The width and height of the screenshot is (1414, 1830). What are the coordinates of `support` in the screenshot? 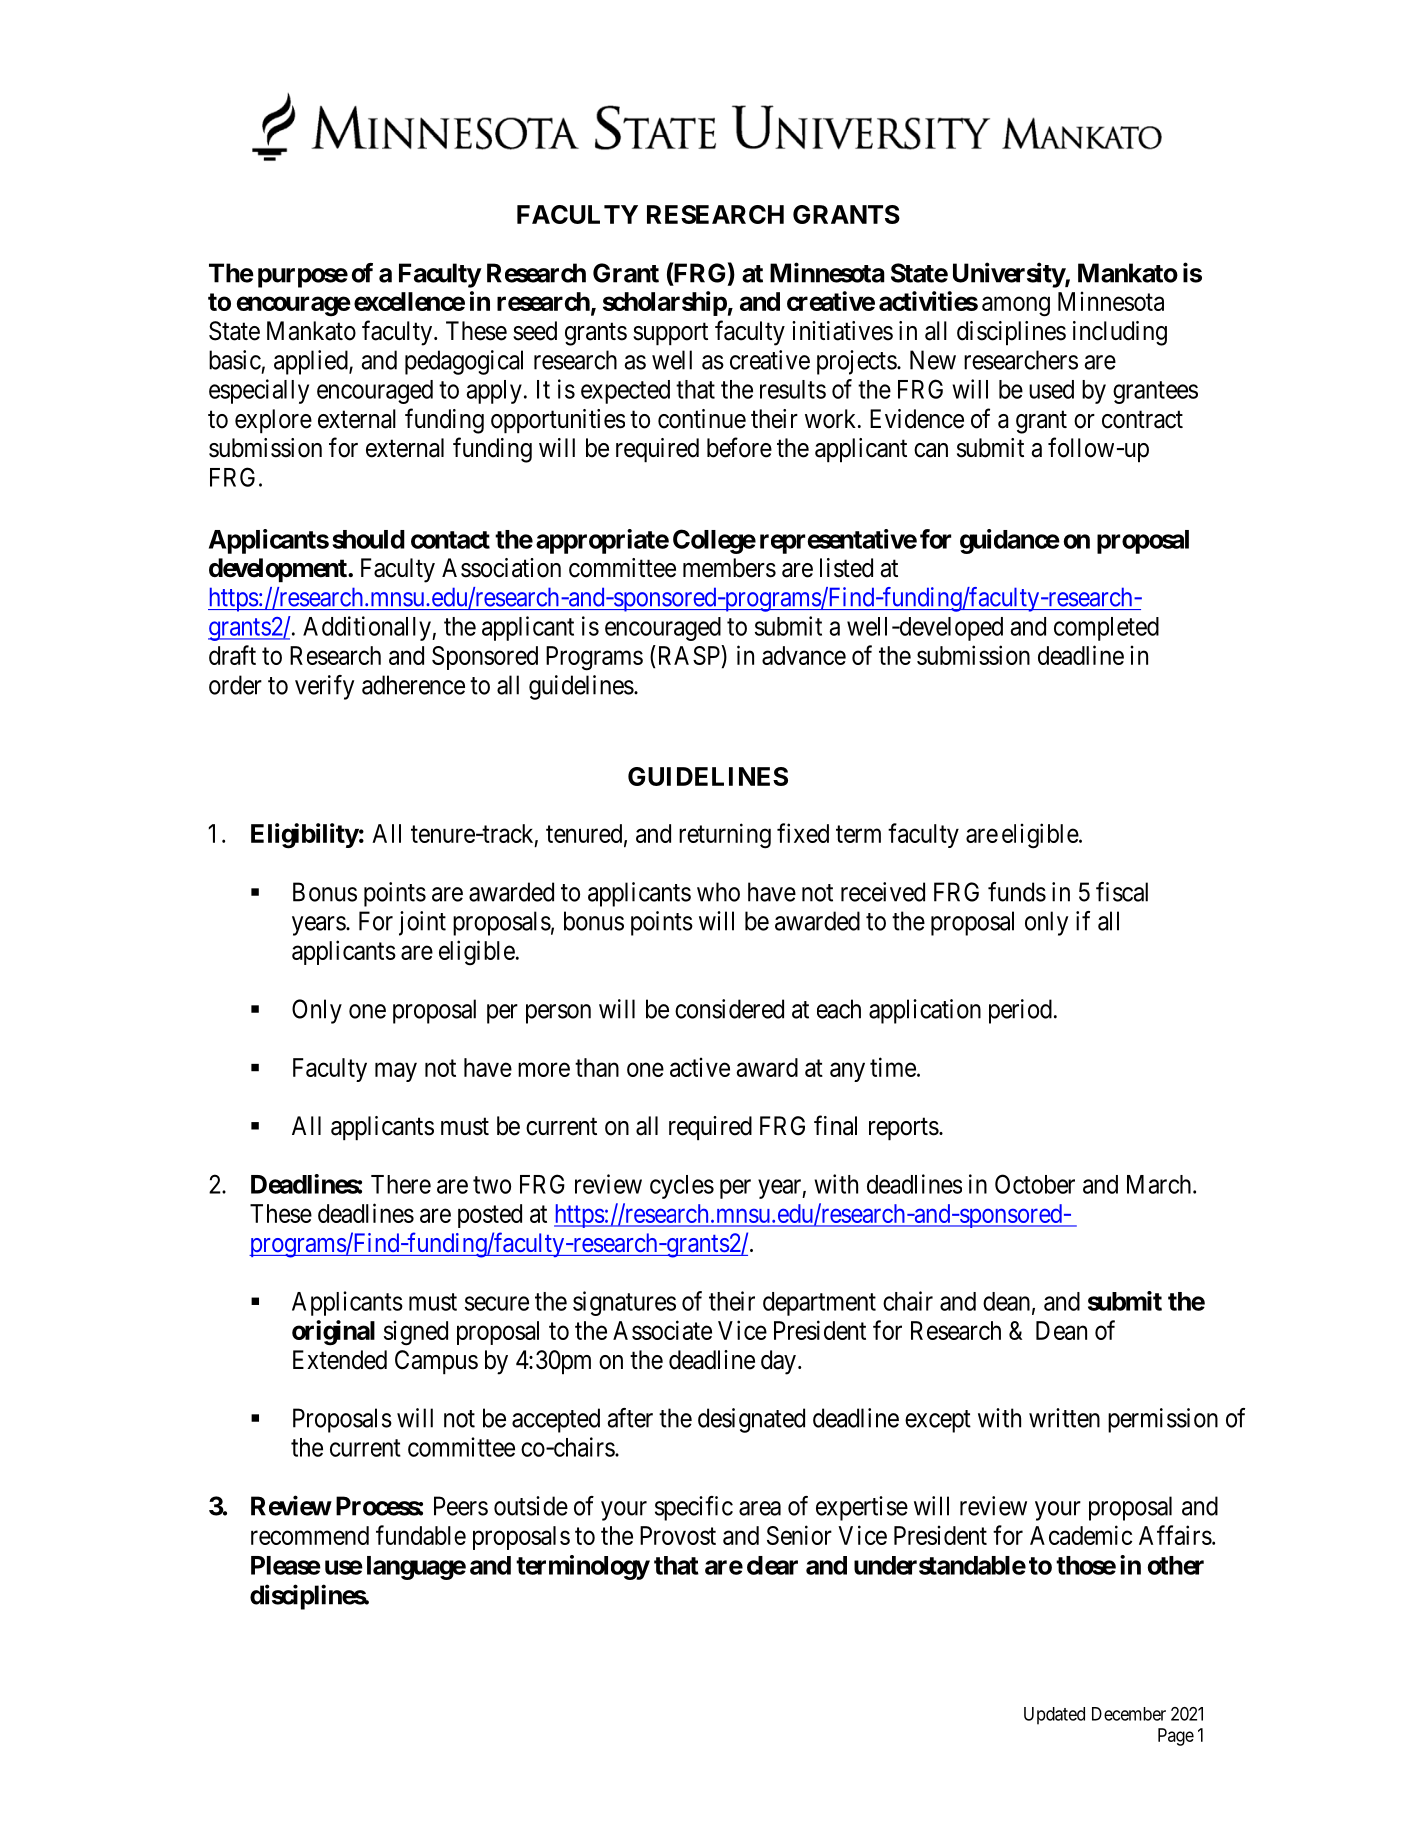 It's located at (670, 334).
